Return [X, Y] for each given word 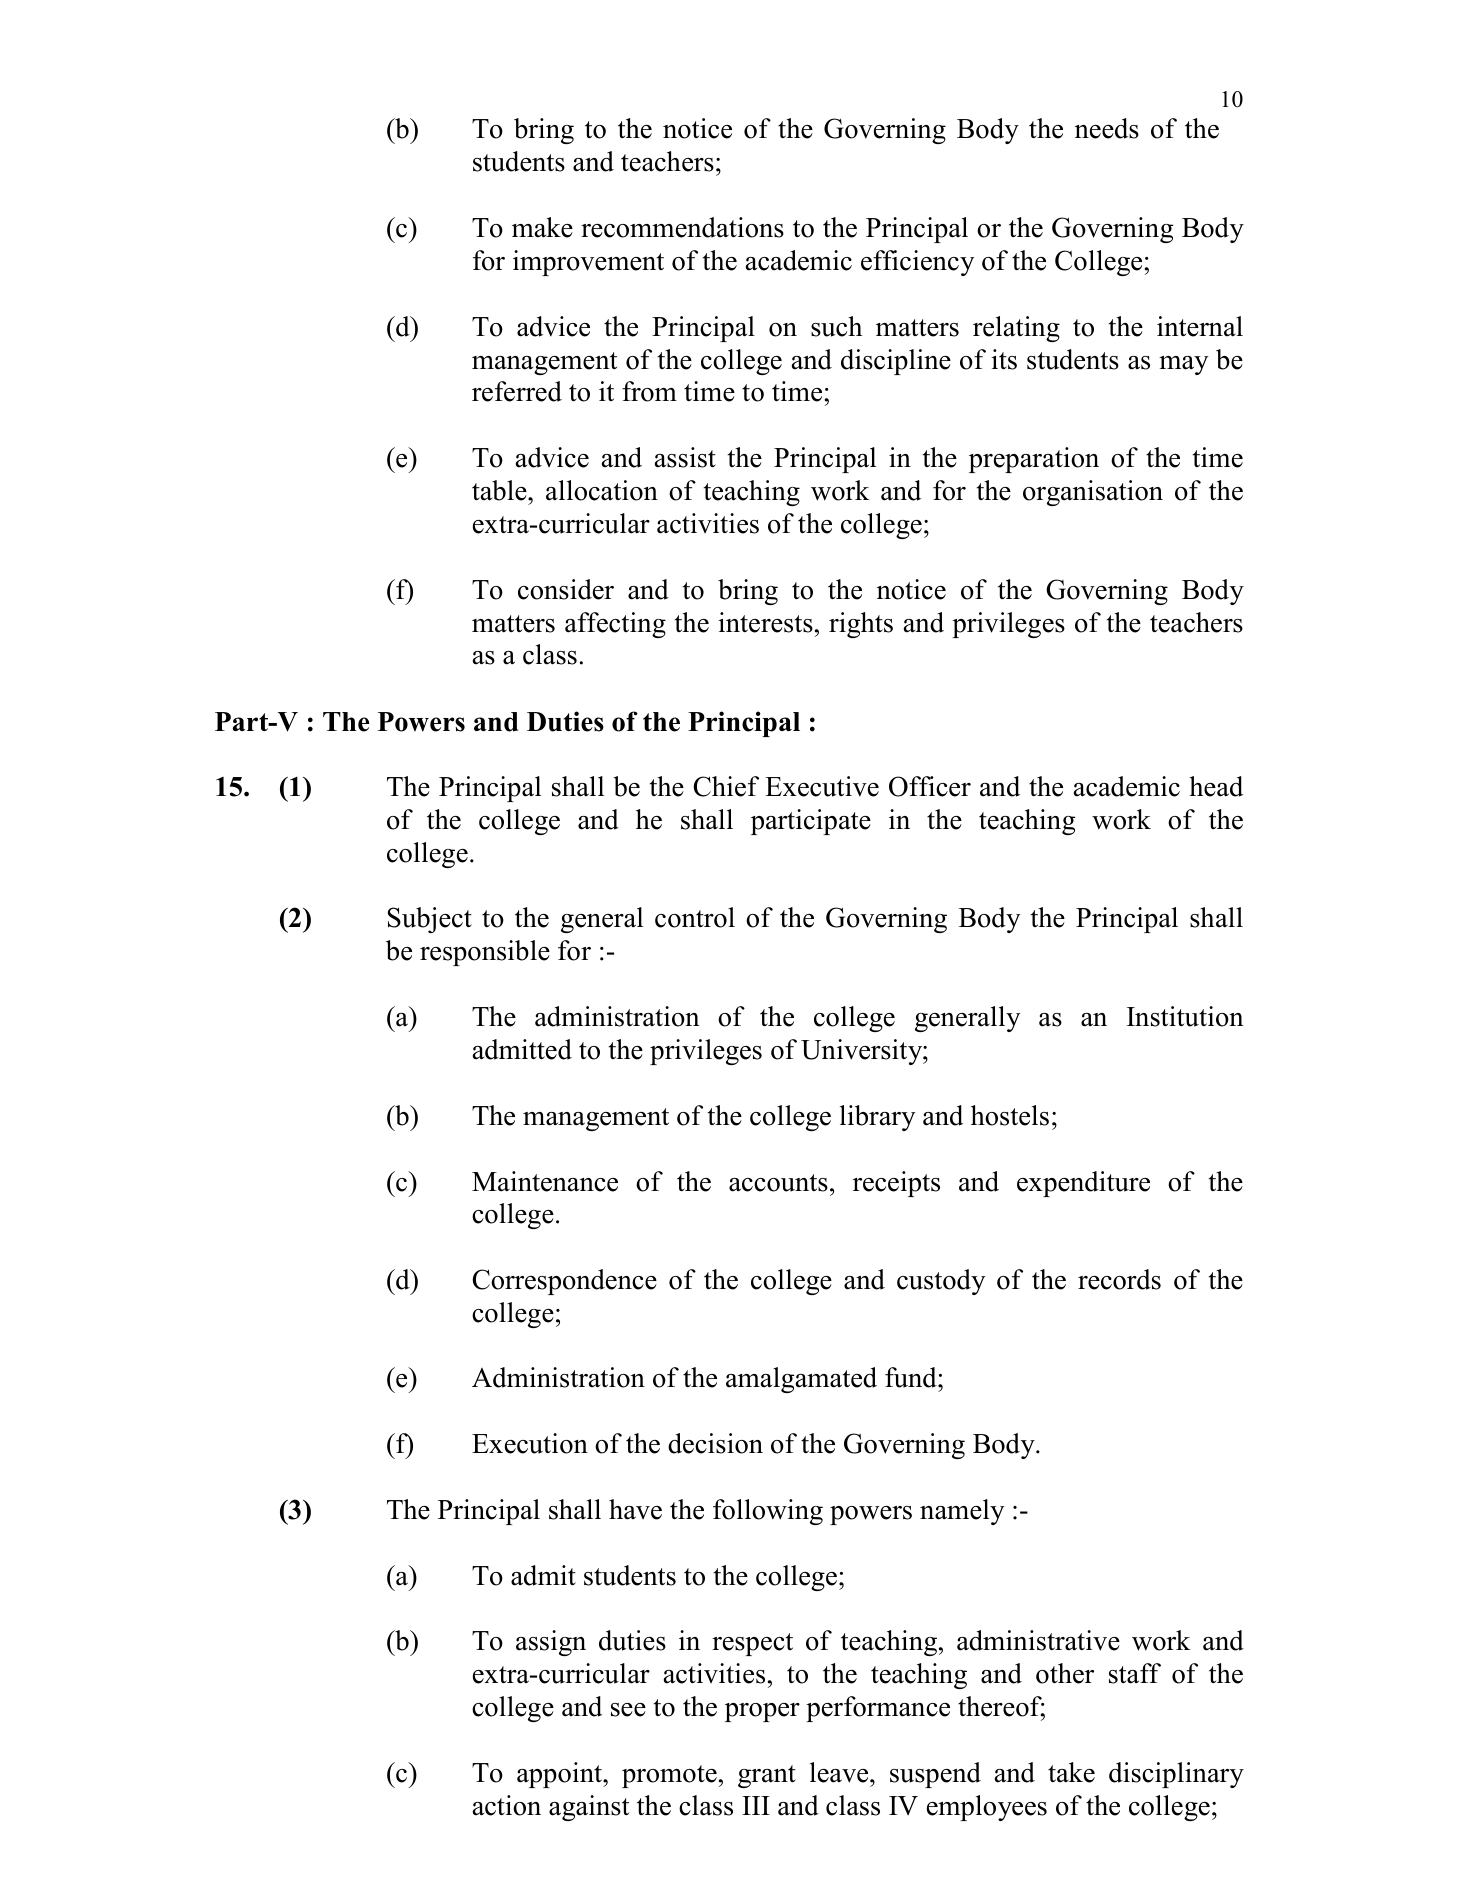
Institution [1185, 1016]
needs [1107, 128]
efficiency [917, 263]
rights [861, 625]
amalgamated [801, 1380]
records [1119, 1279]
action [507, 1805]
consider [566, 589]
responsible [485, 953]
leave [840, 1772]
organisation [1093, 493]
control [695, 917]
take [1071, 1772]
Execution [530, 1443]
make [542, 227]
